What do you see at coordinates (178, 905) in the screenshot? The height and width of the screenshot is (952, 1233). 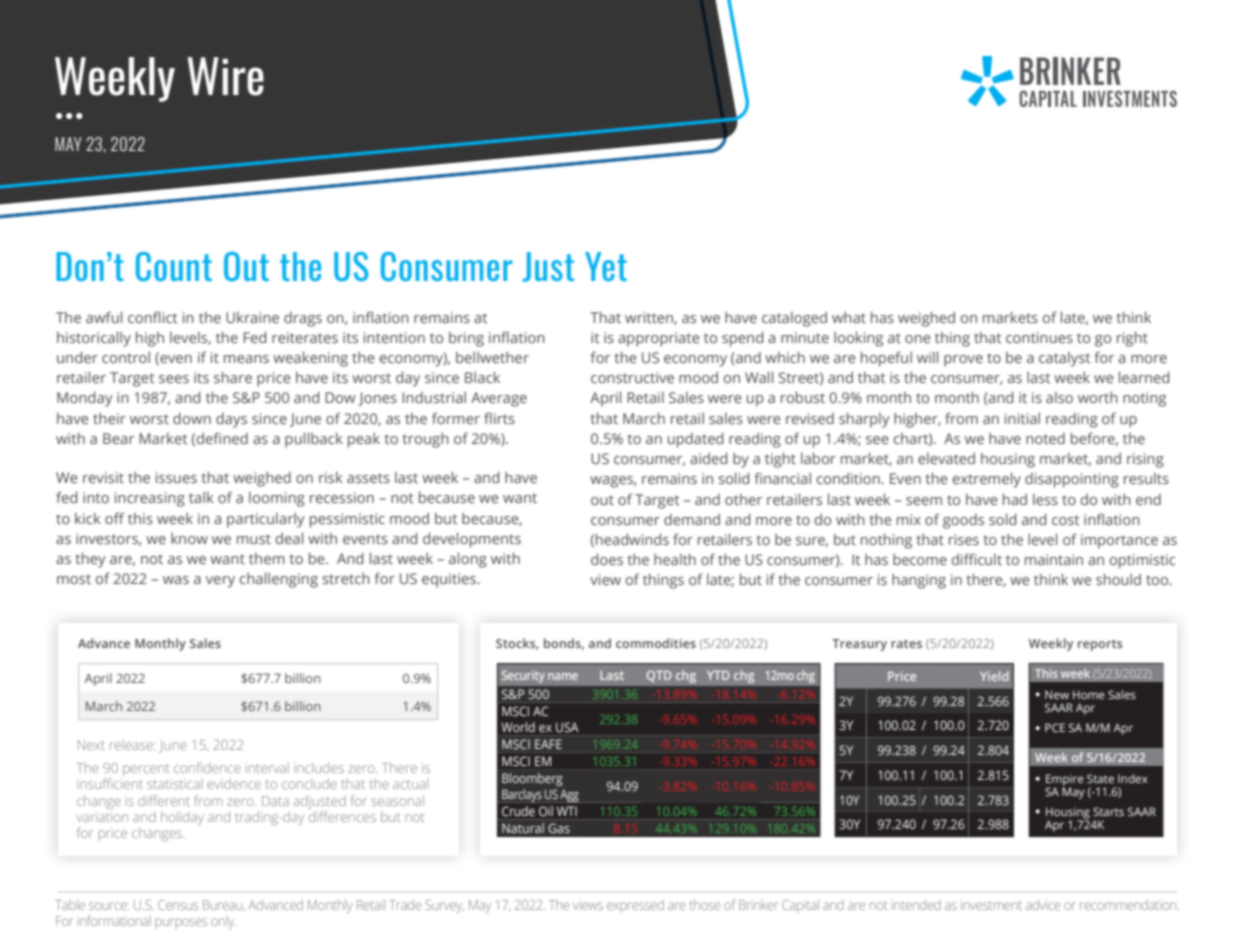 I see `Census` at bounding box center [178, 905].
